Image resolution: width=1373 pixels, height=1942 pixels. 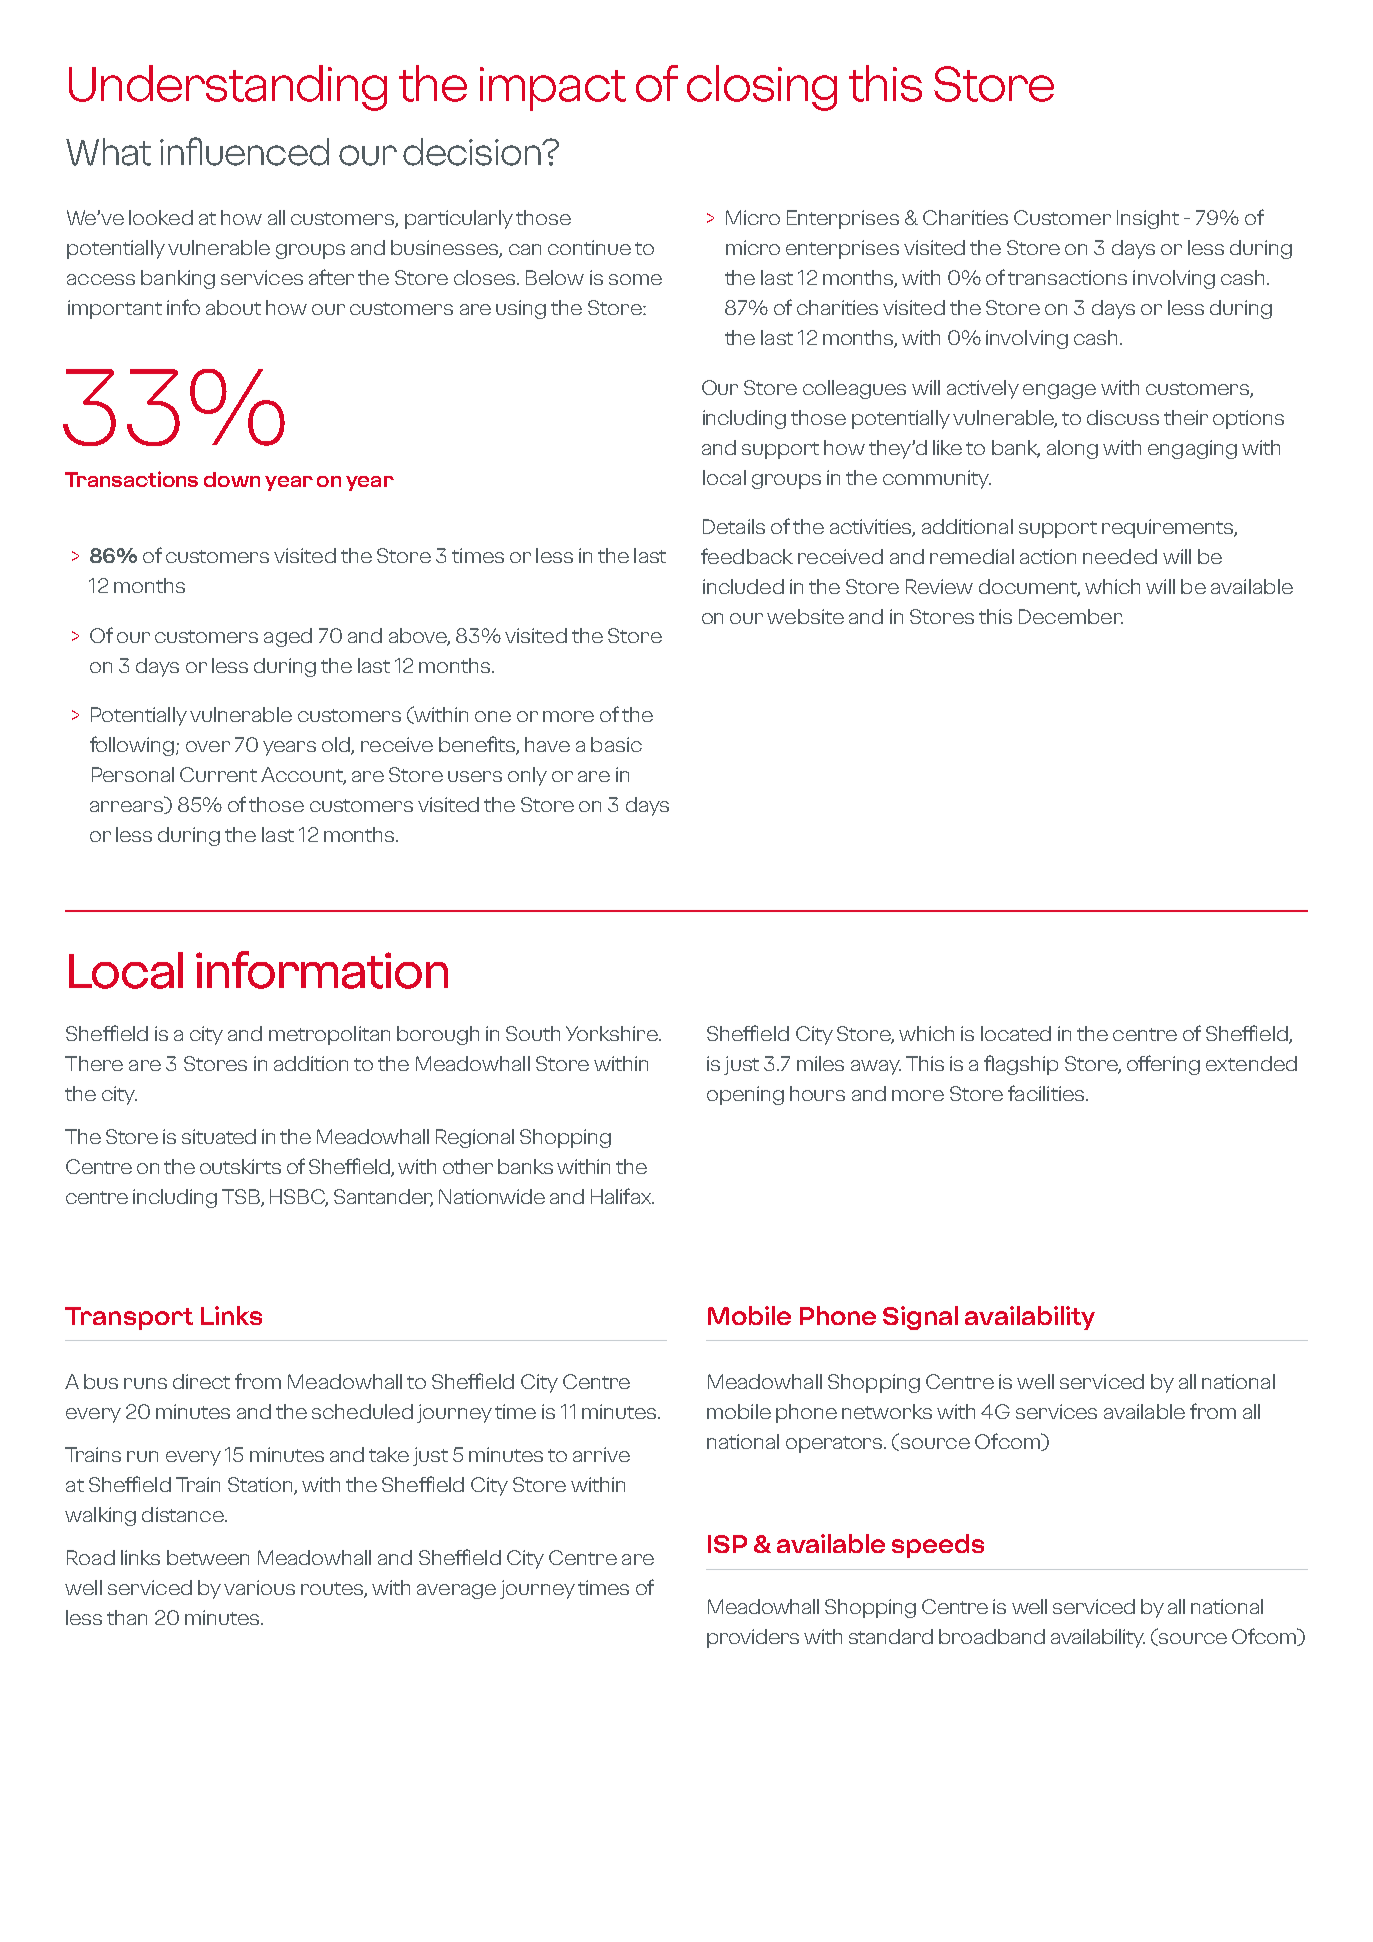 I want to click on facilities, so click(x=1047, y=1093).
